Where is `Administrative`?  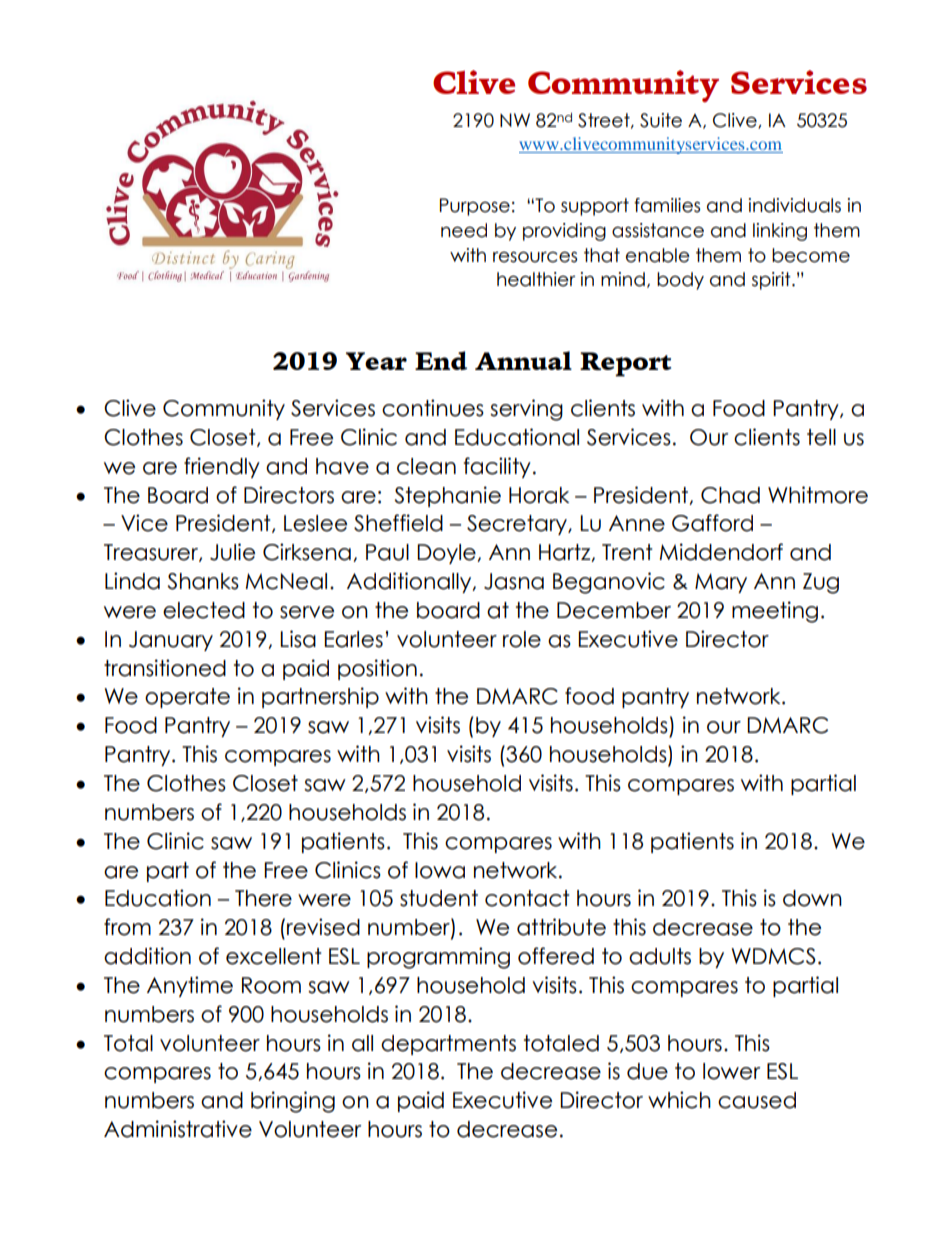
Administrative is located at coordinates (178, 1129).
